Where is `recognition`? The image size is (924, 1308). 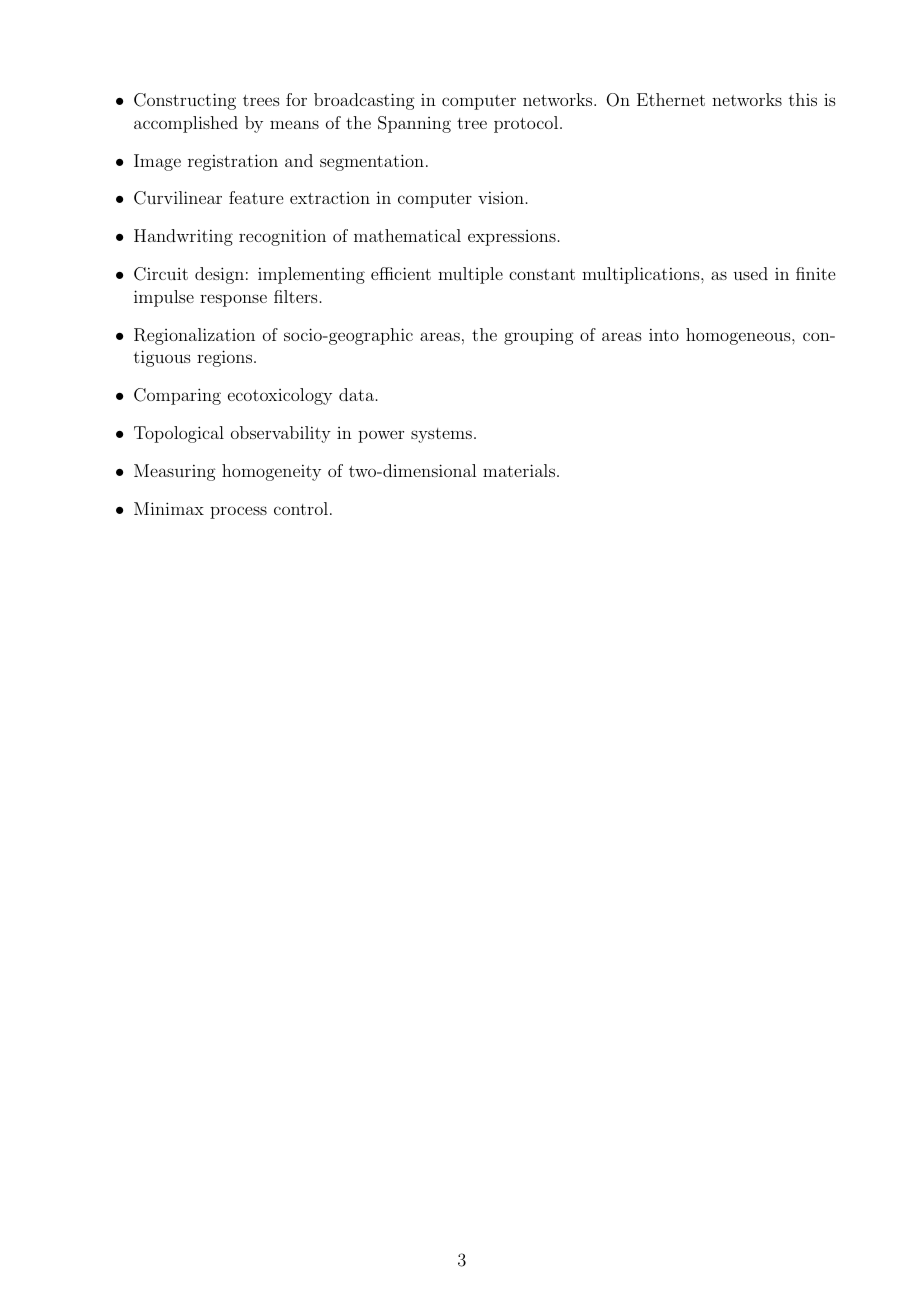
recognition is located at coordinates (282, 237).
